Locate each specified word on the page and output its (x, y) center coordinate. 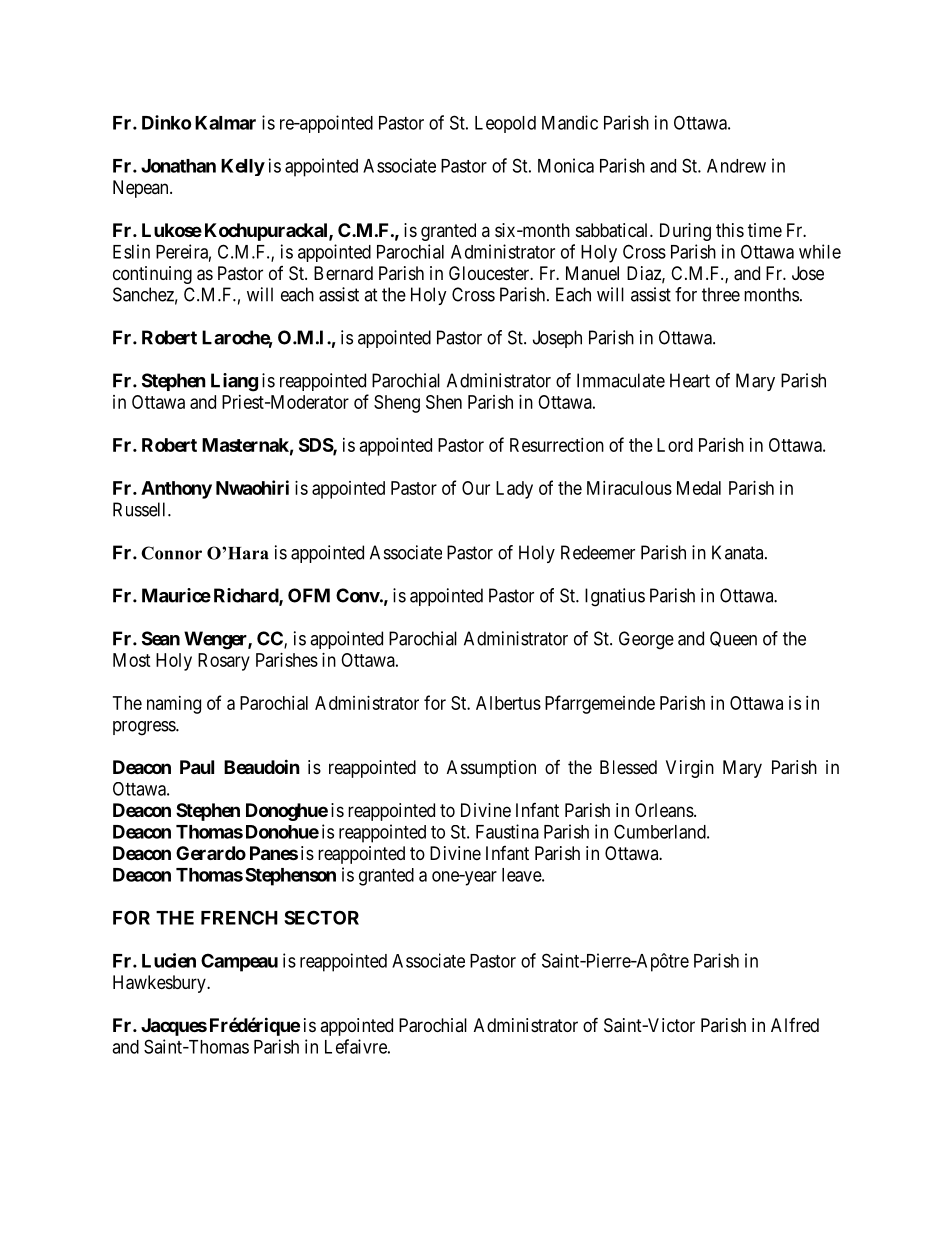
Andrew (736, 166)
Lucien (169, 960)
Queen (733, 639)
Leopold (505, 124)
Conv (358, 595)
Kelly (243, 167)
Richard (247, 596)
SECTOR (321, 917)
